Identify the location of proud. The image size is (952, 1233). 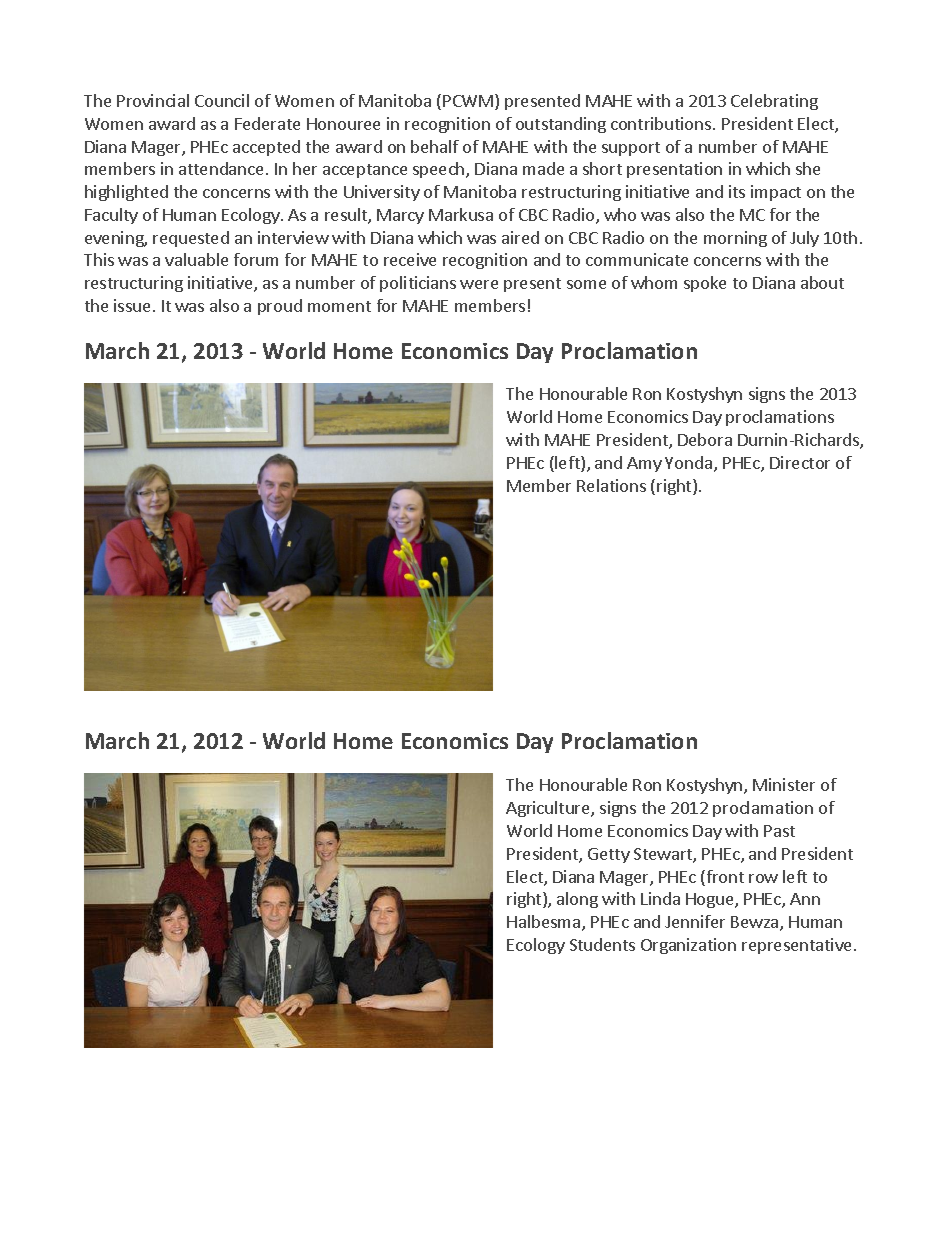
(280, 307).
